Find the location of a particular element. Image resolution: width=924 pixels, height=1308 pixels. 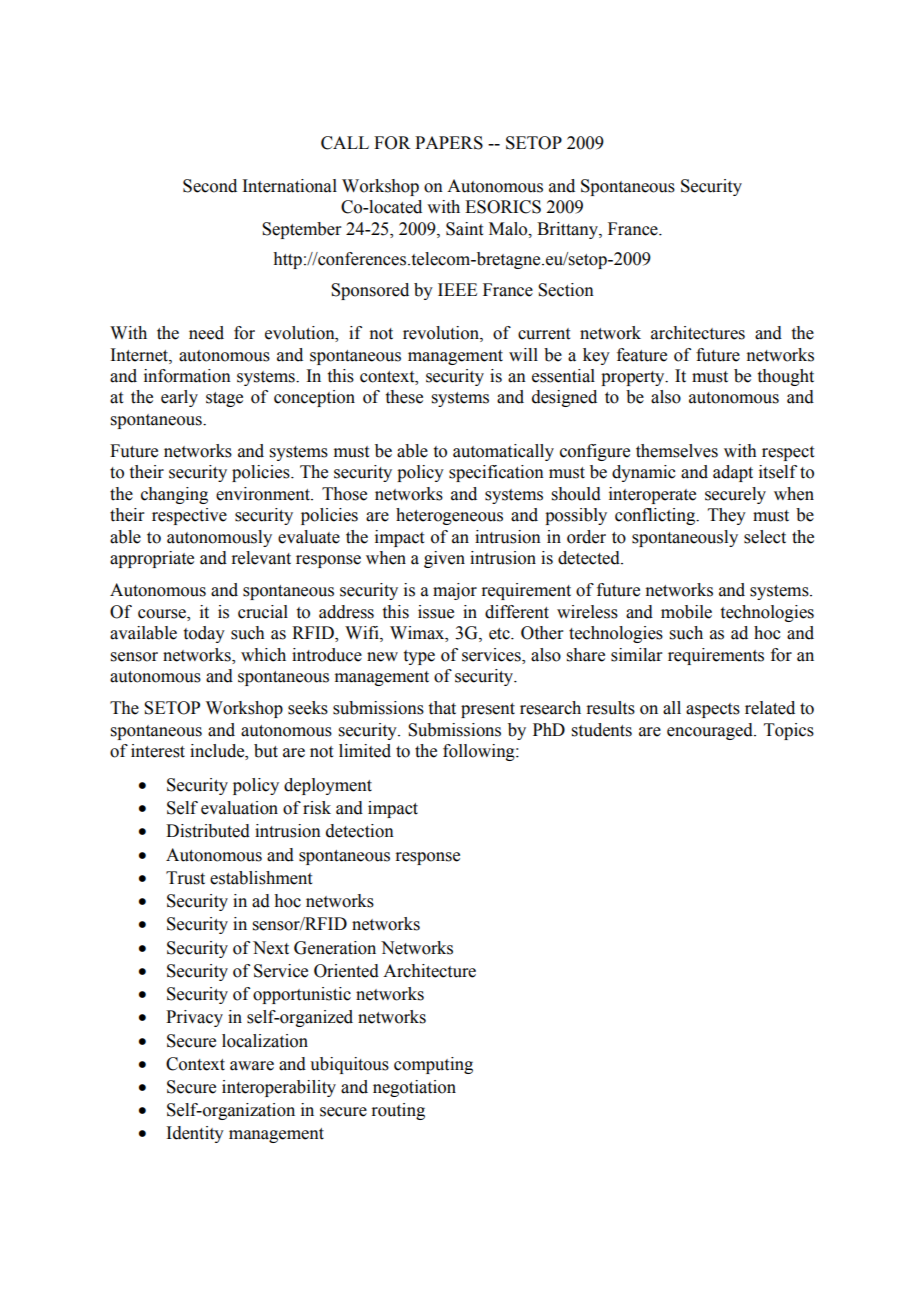

Identity is located at coordinates (195, 1134).
